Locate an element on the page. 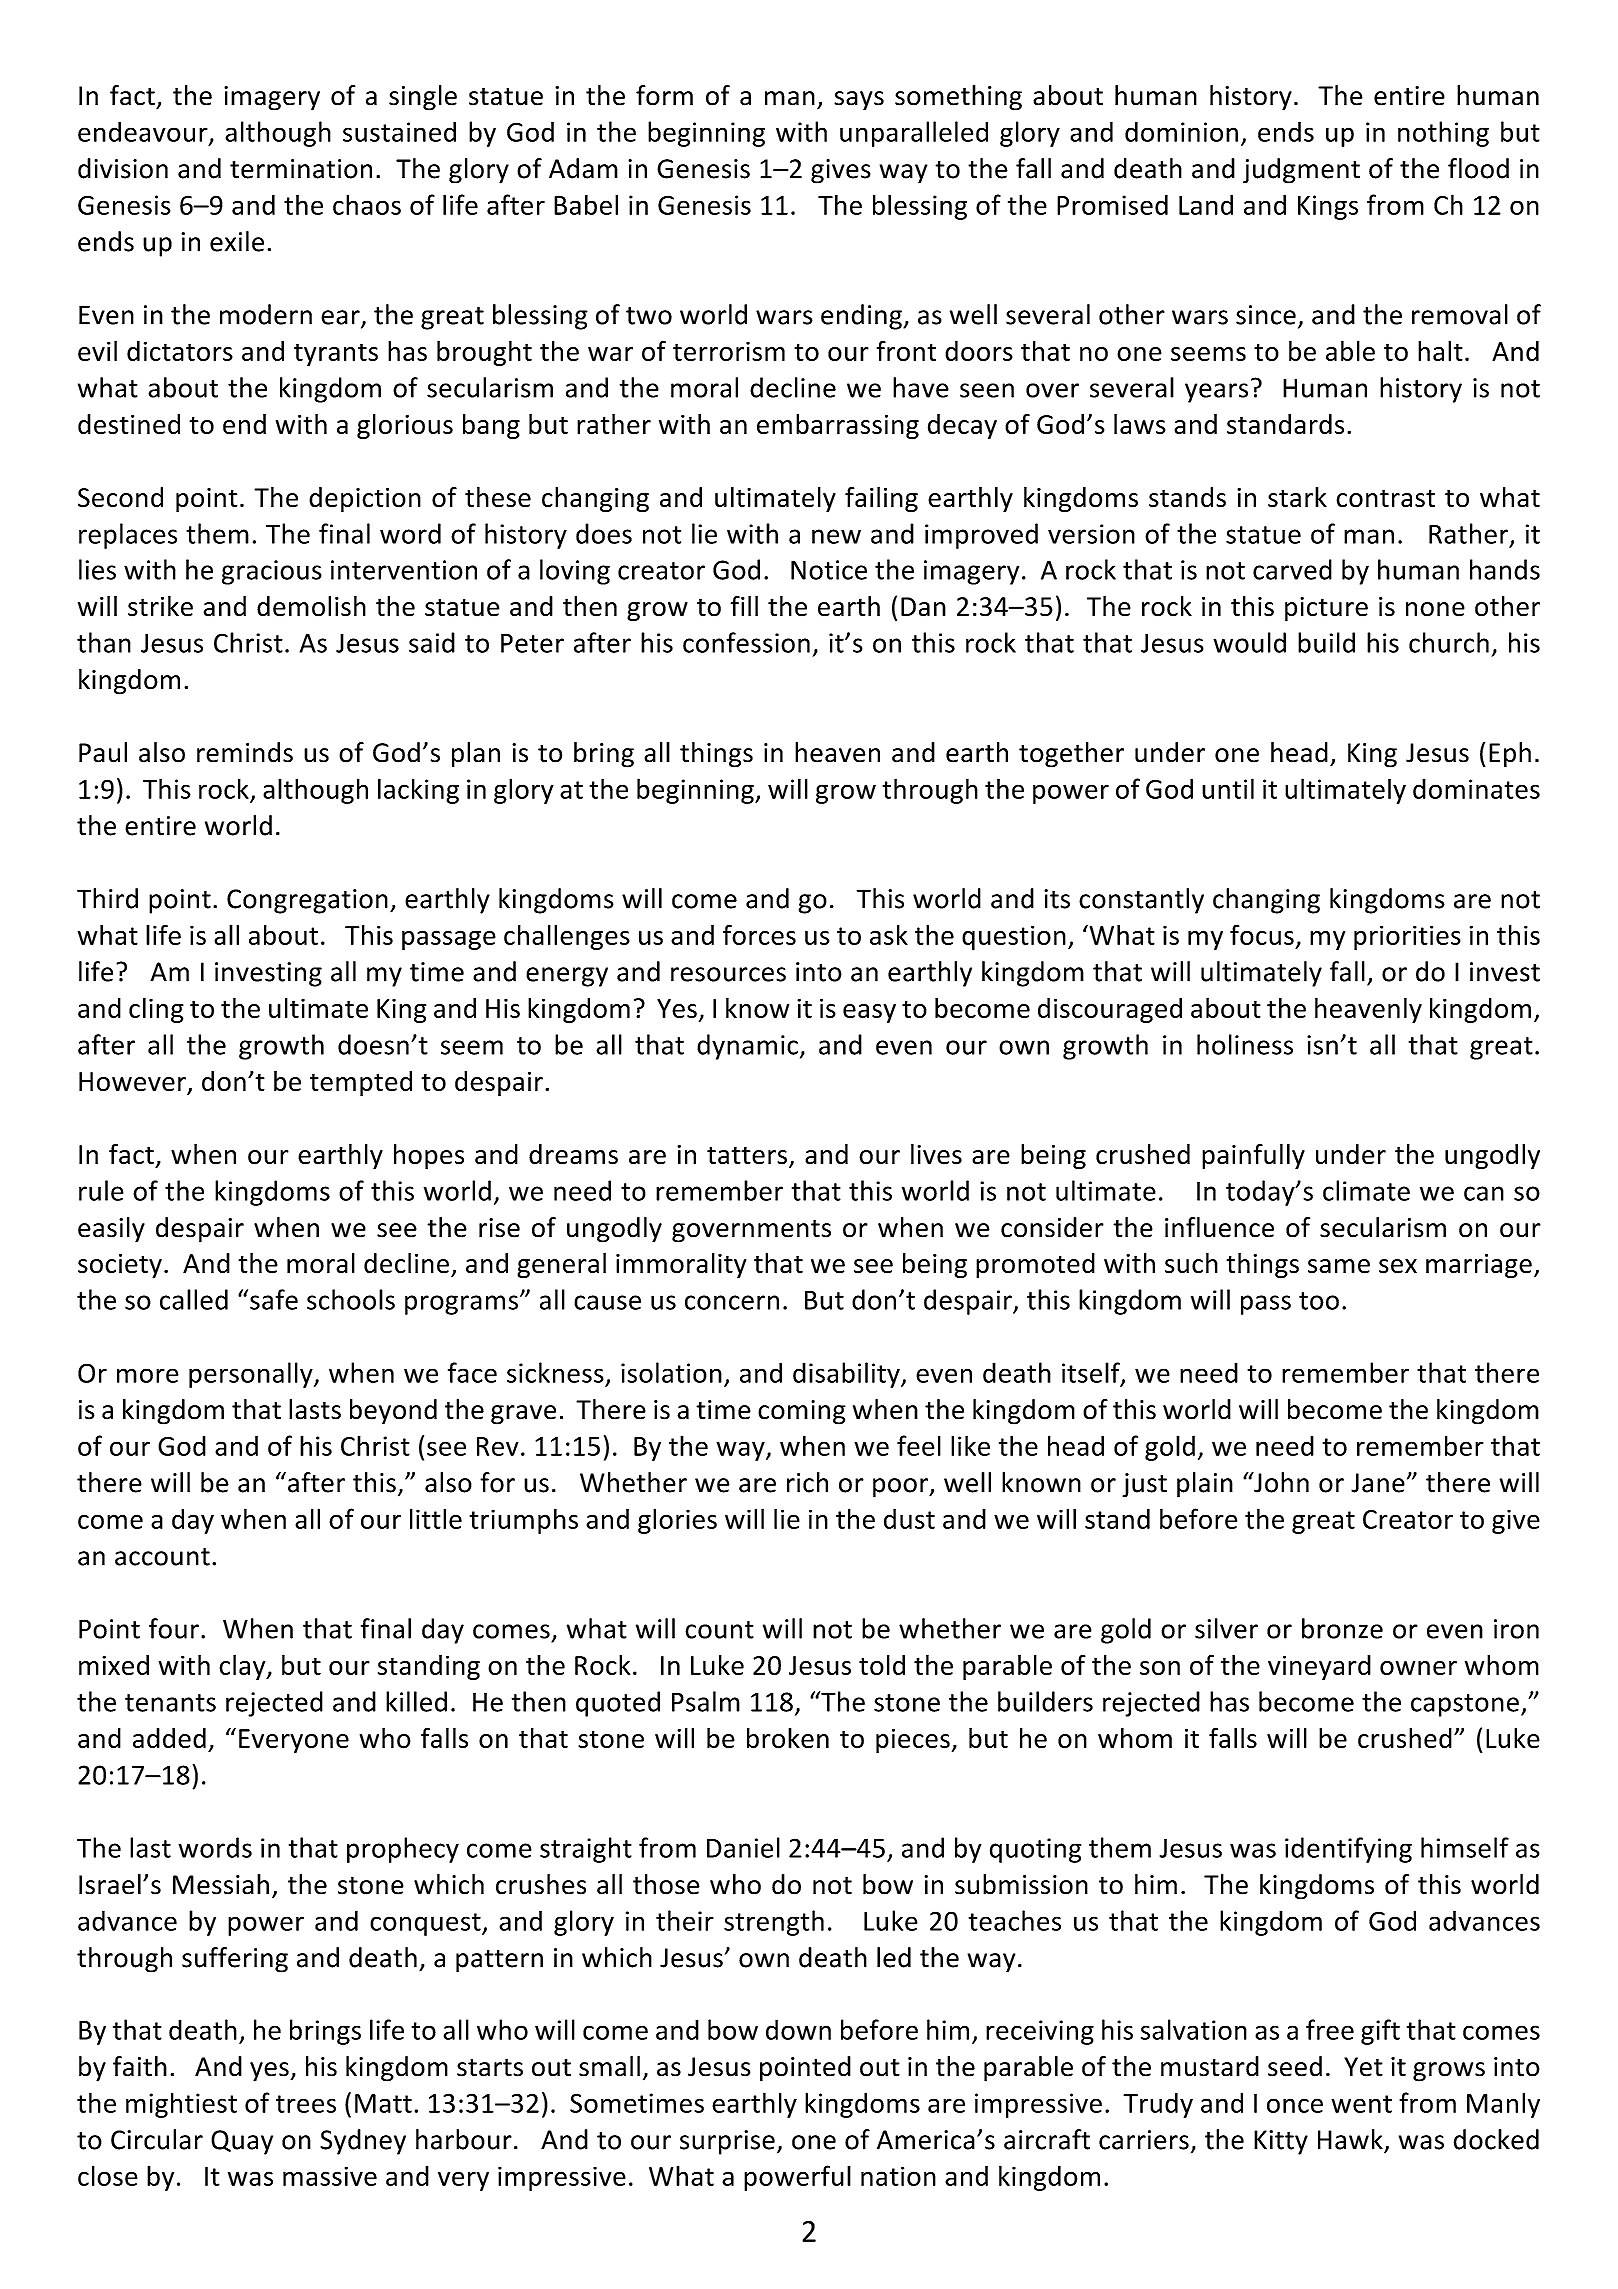 The image size is (1618, 2289). down is located at coordinates (798, 2029).
